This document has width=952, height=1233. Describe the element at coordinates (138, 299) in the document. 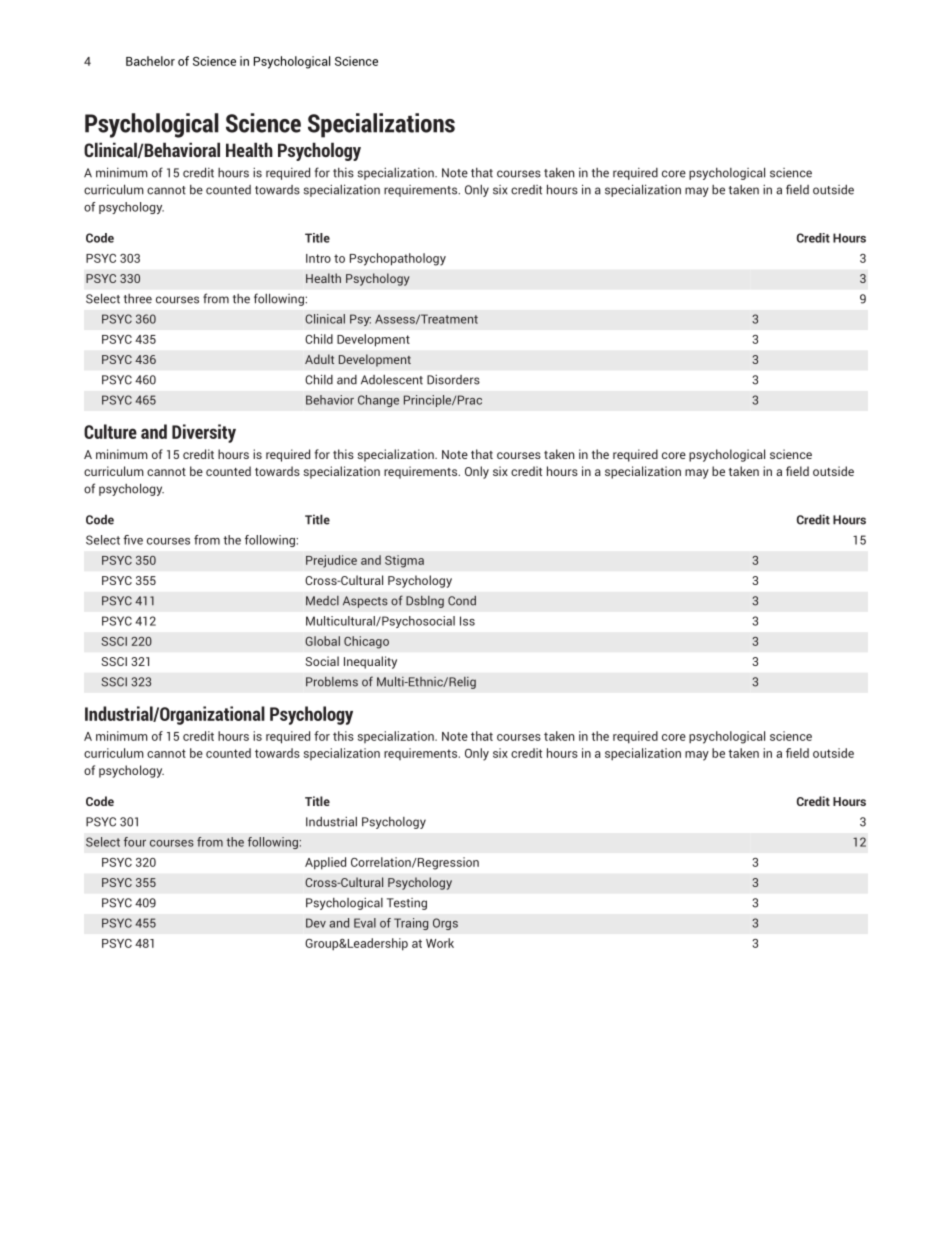

I see `three` at that location.
